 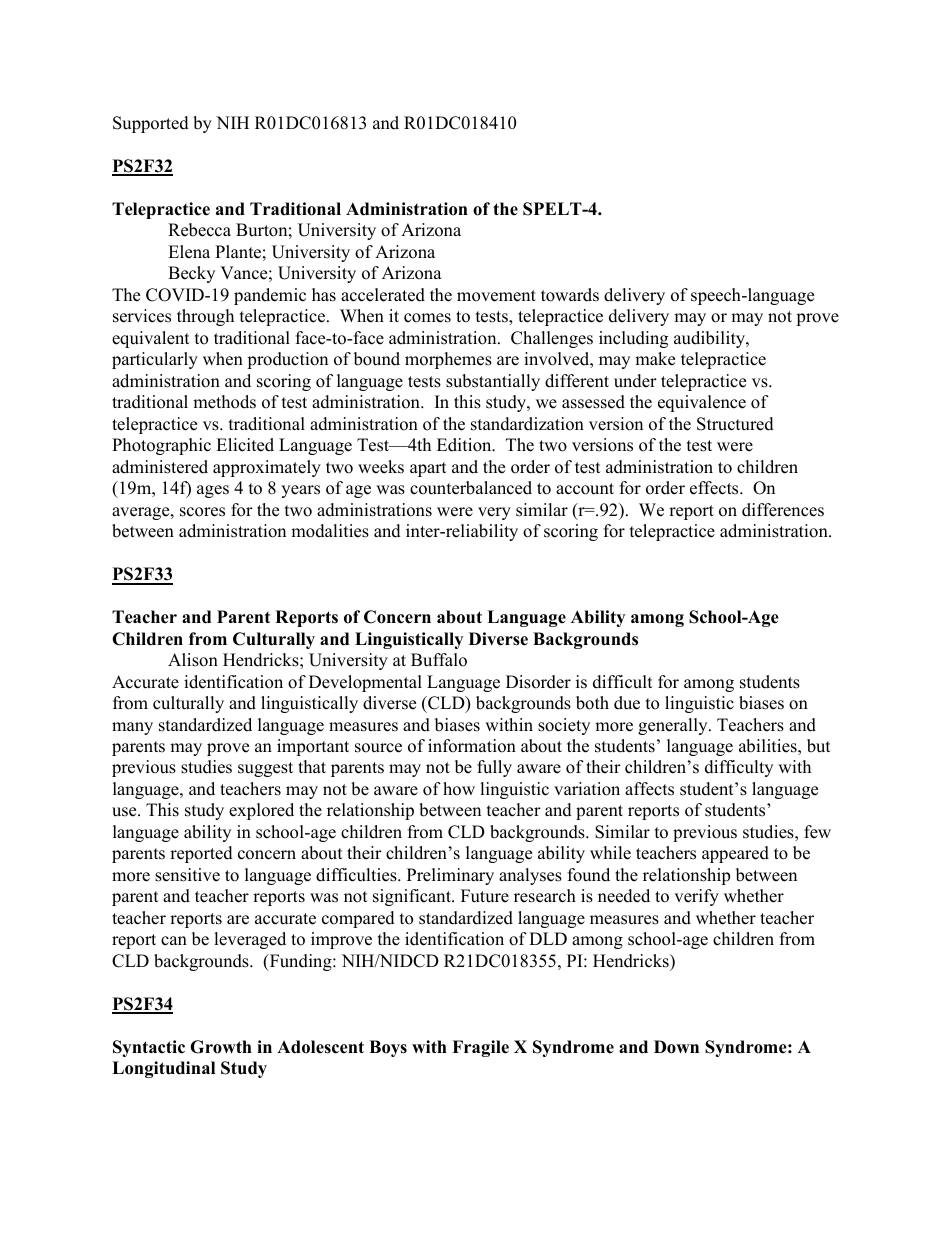 I want to click on effects, so click(x=715, y=488).
